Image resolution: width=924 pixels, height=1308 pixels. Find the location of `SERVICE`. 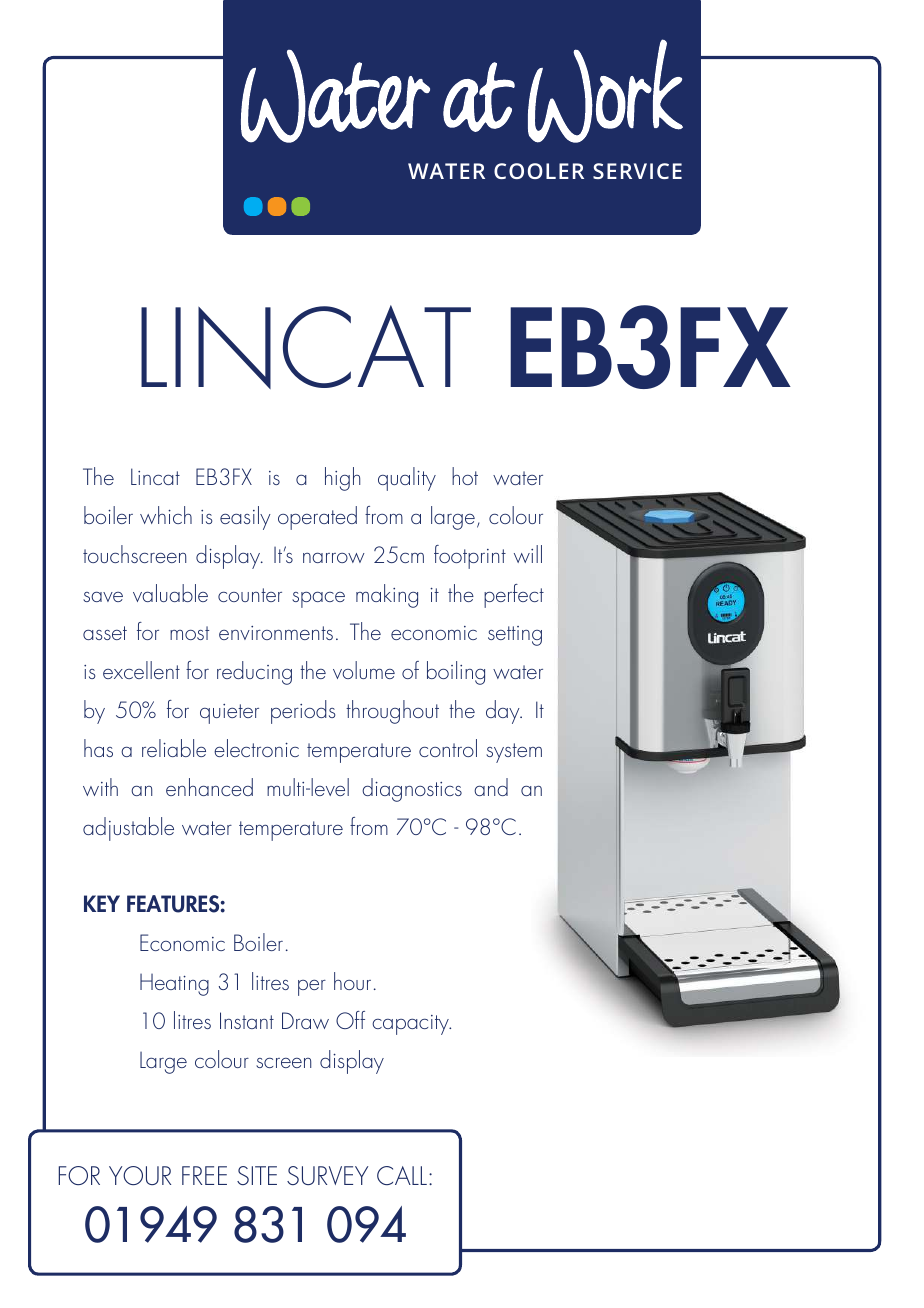

SERVICE is located at coordinates (637, 171).
